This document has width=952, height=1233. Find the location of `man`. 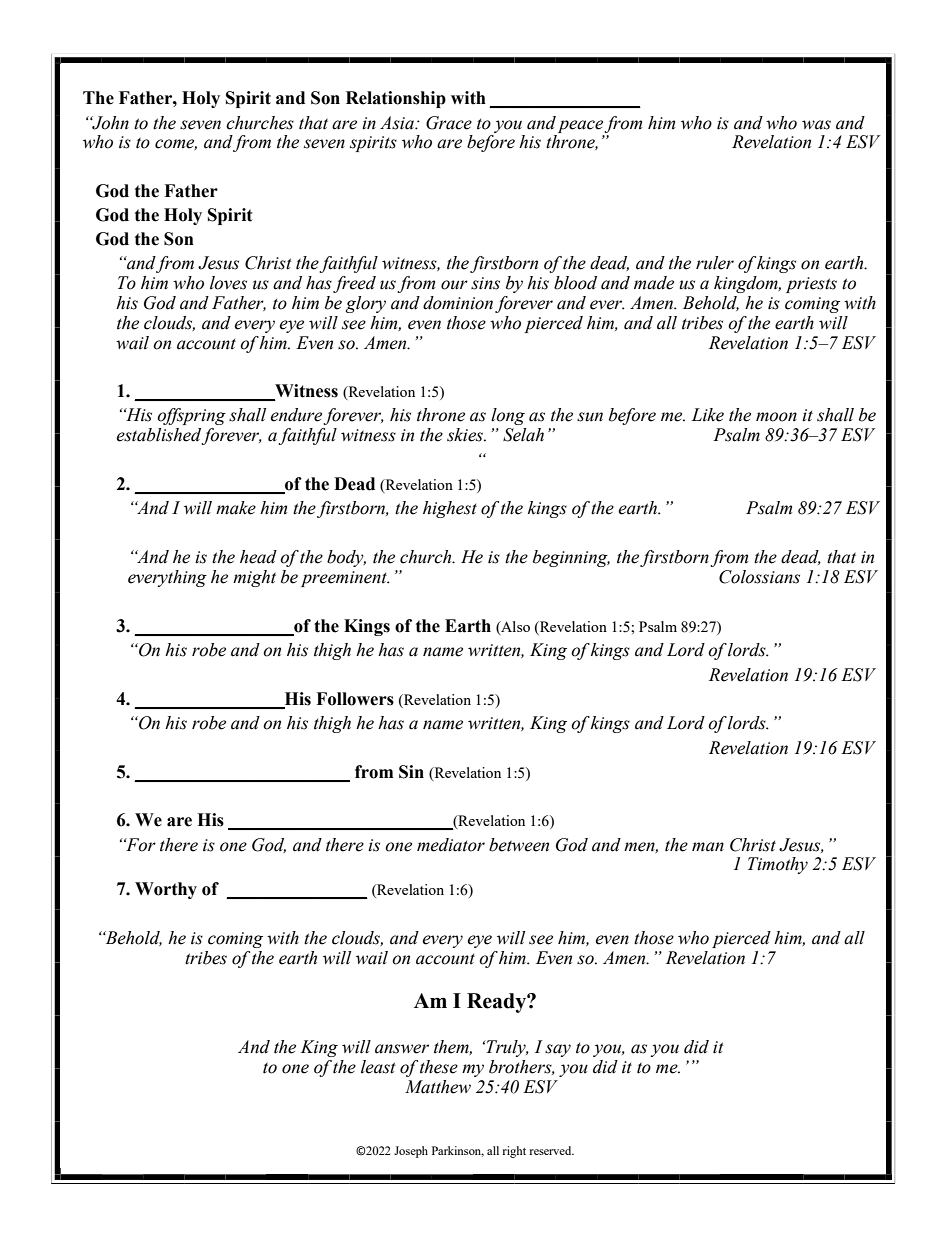

man is located at coordinates (708, 847).
